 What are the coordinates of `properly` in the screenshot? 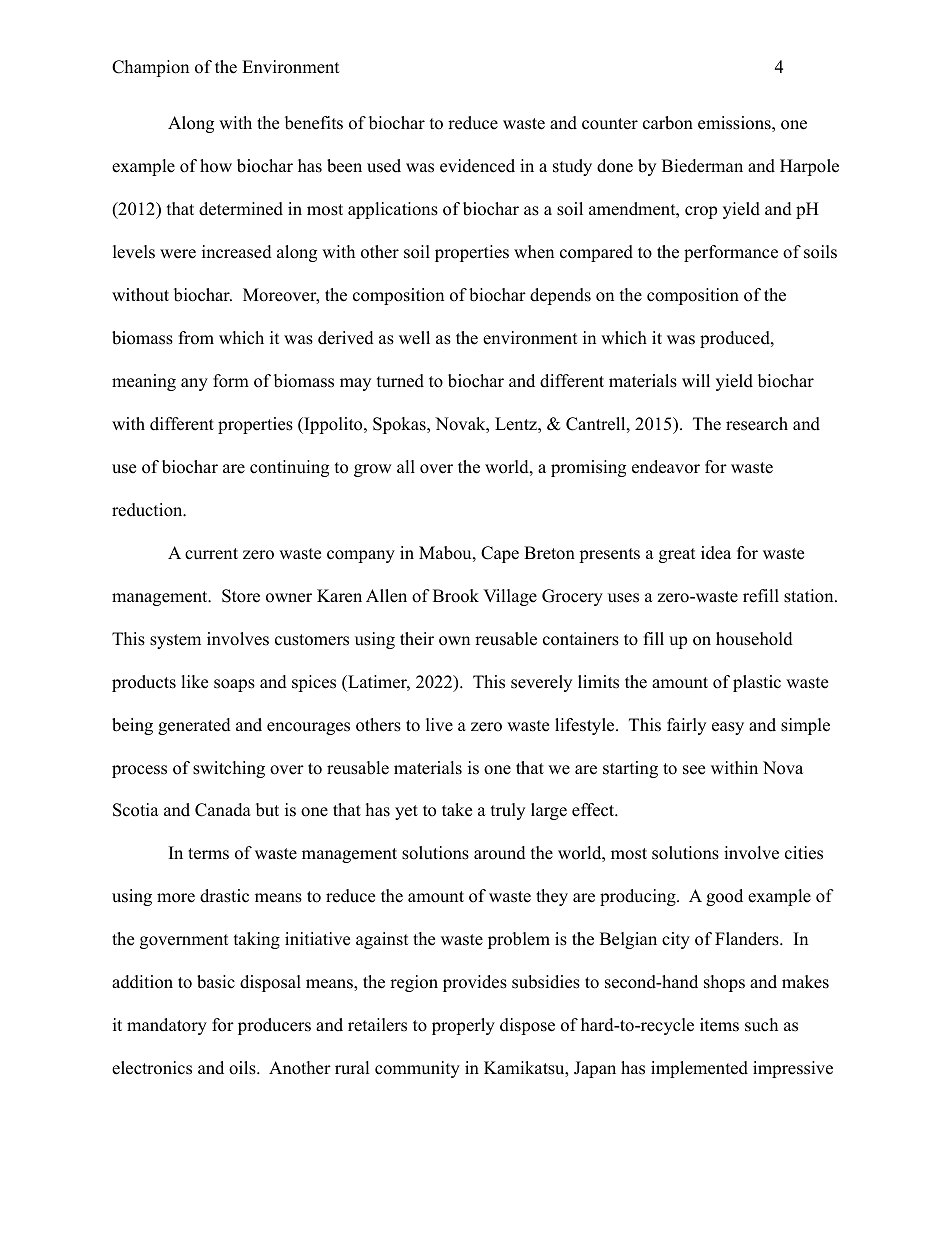 It's located at (463, 1026).
